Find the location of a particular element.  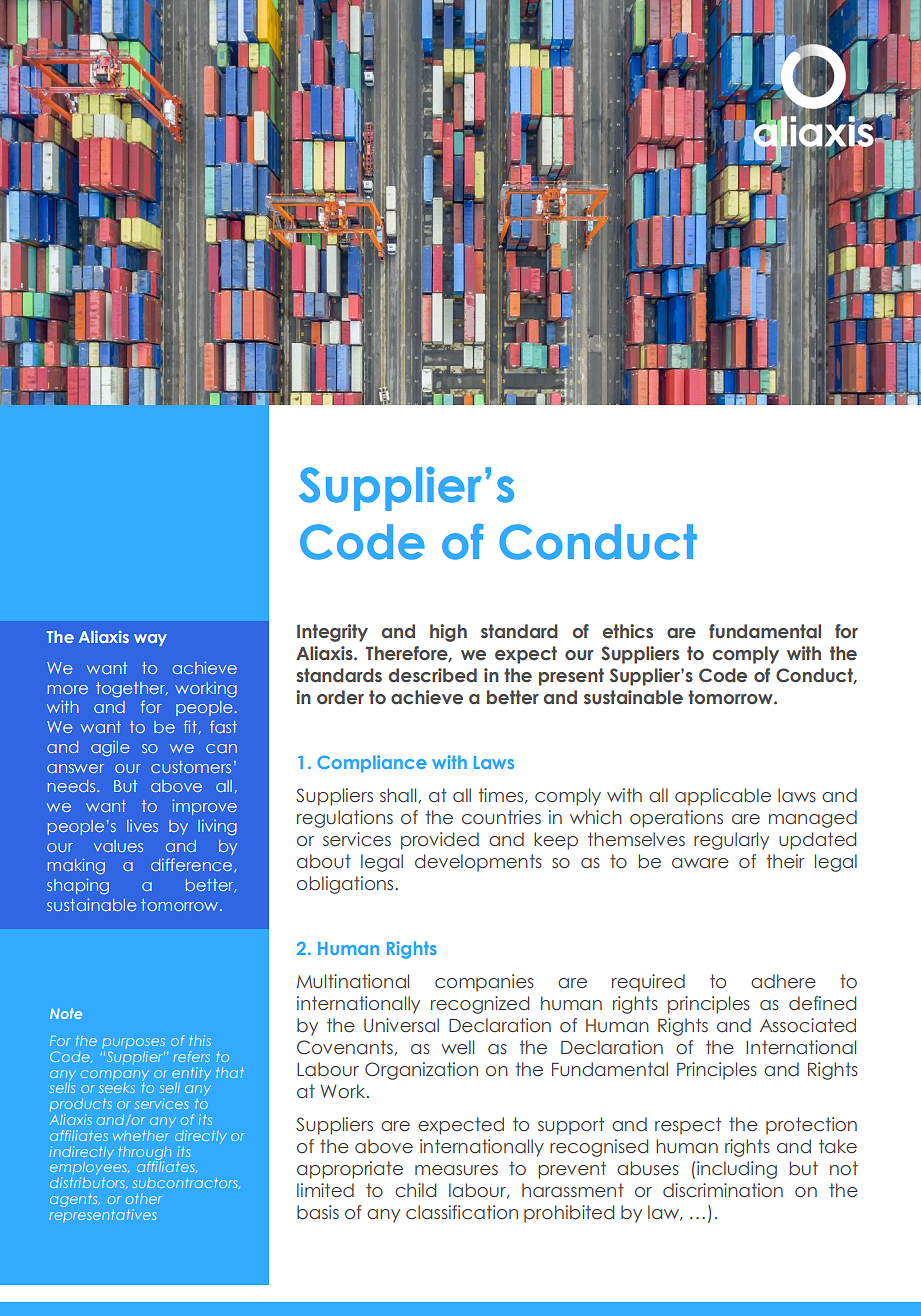

adhere is located at coordinates (783, 981).
